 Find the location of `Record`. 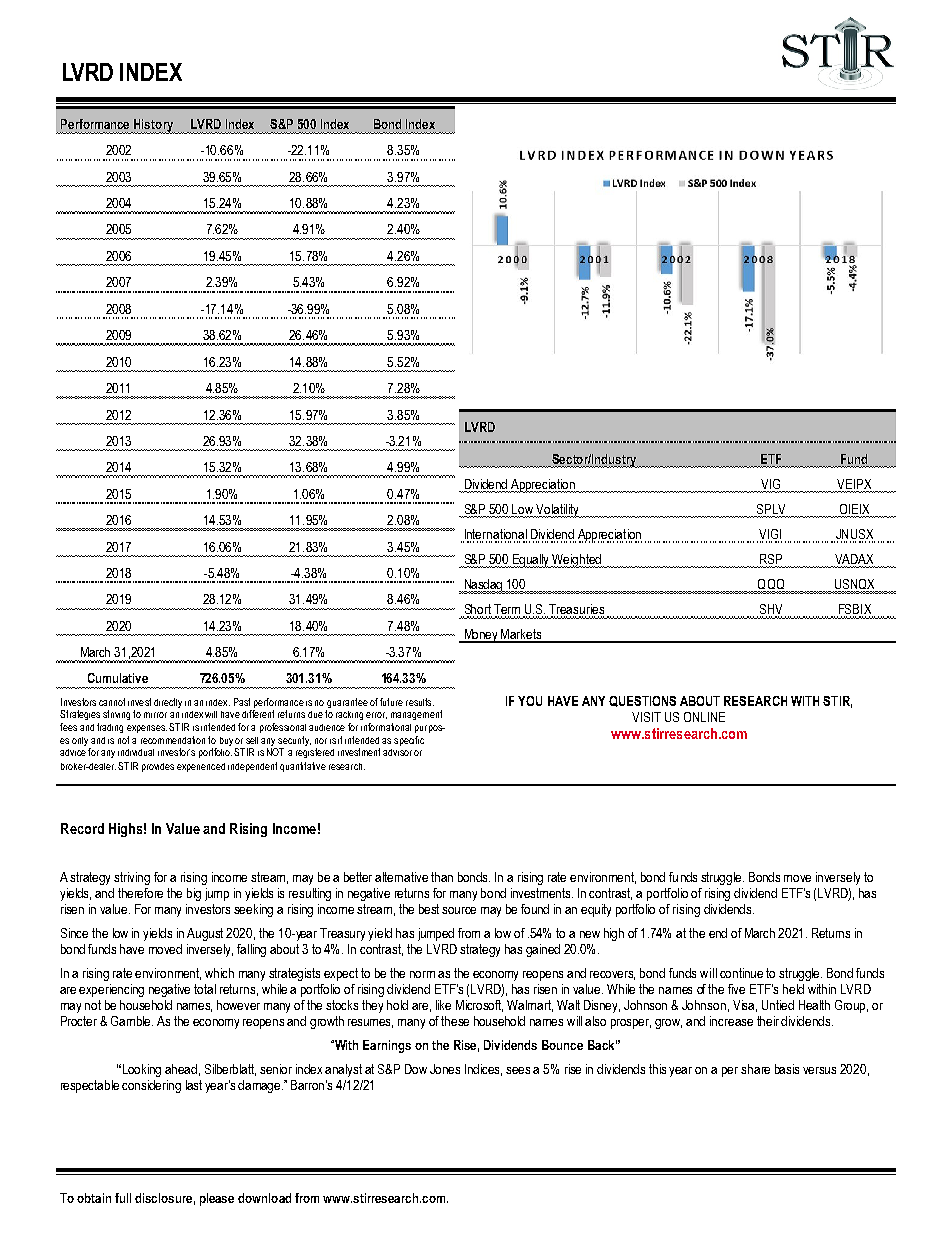

Record is located at coordinates (82, 828).
